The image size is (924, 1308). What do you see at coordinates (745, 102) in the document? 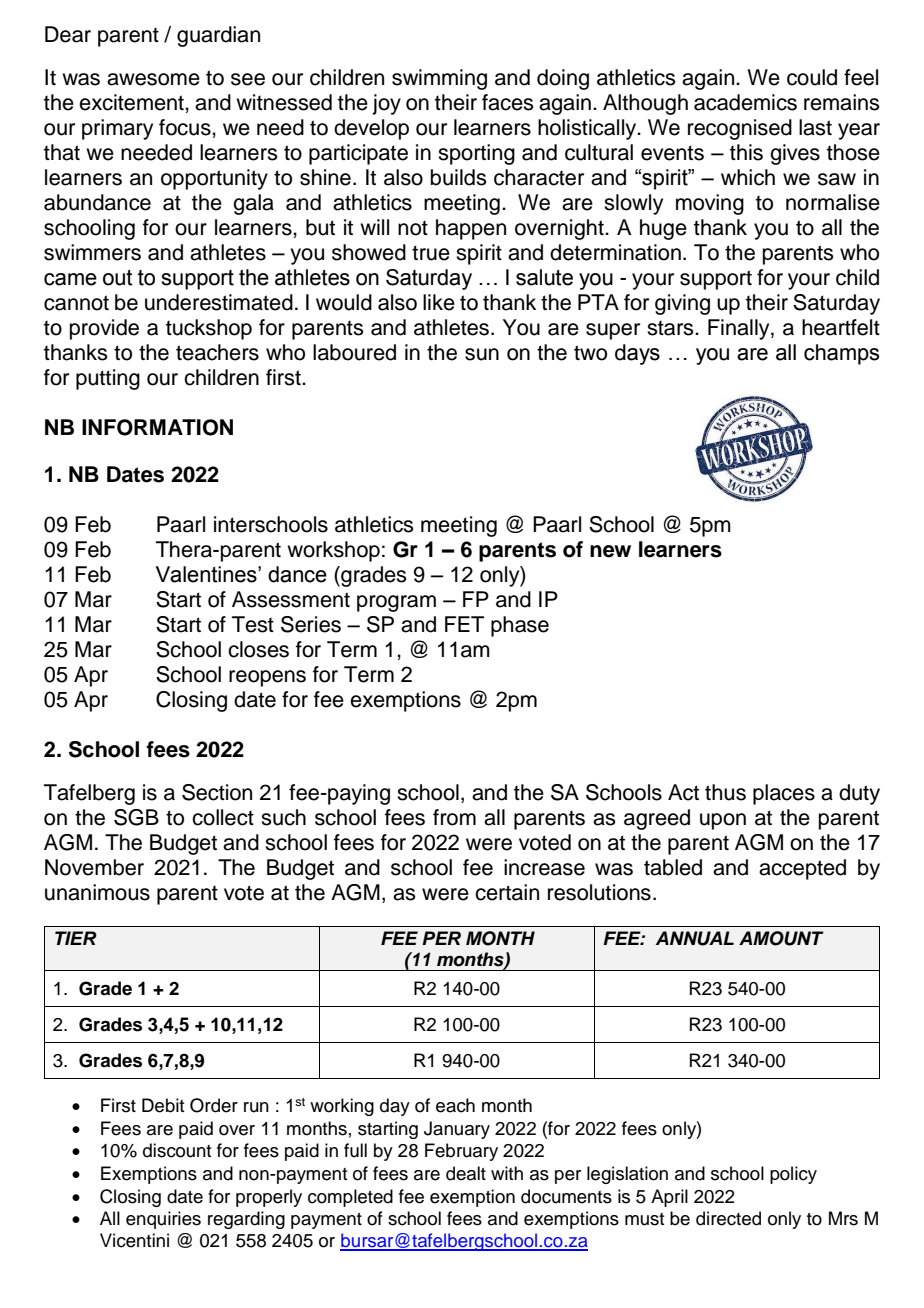
I see `academics` at bounding box center [745, 102].
